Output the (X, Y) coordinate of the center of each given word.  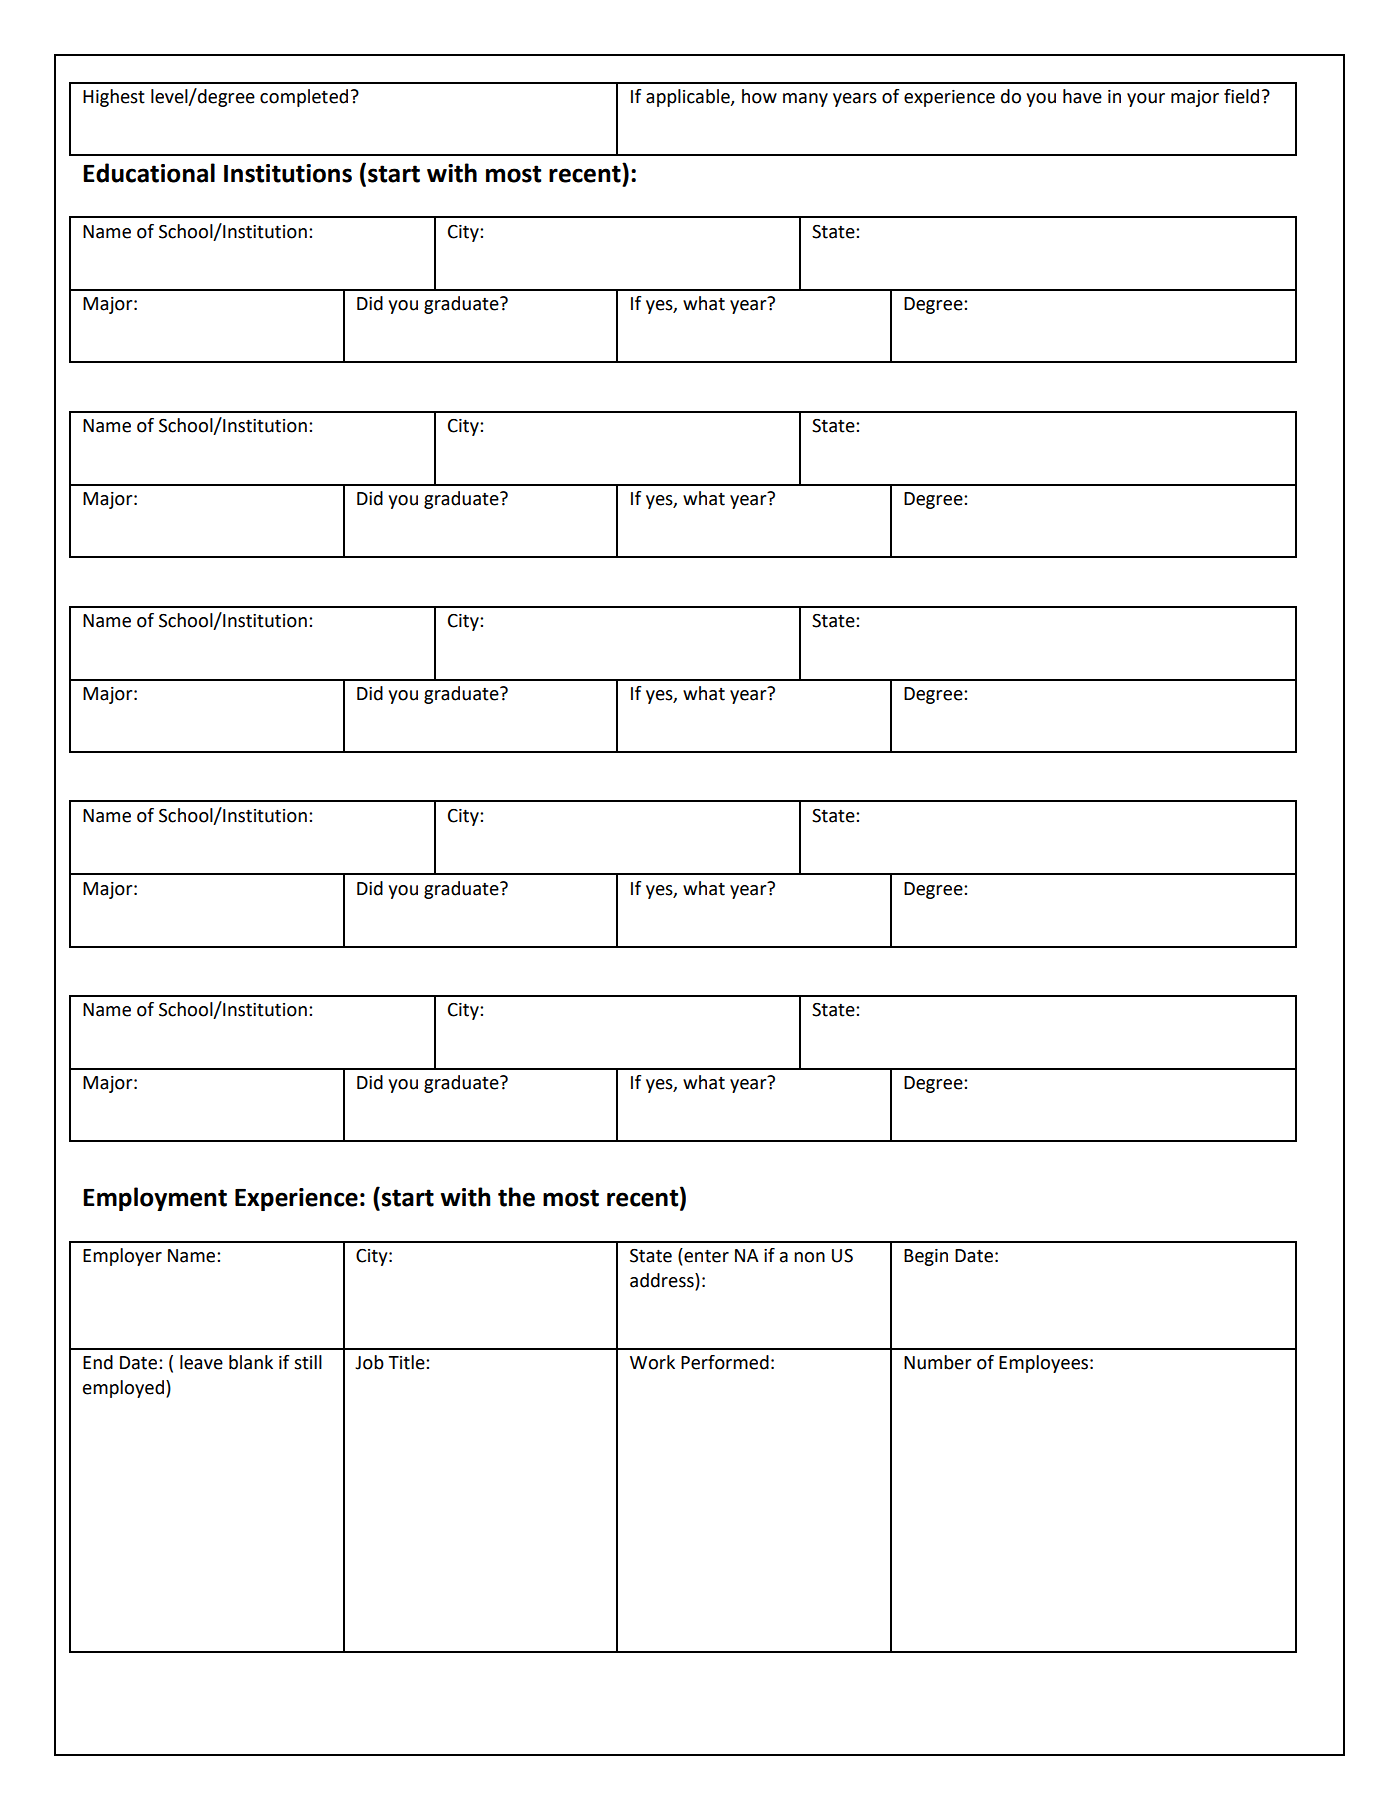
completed (304, 98)
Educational (149, 173)
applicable (689, 98)
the (516, 1197)
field (1241, 96)
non (809, 1257)
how (759, 96)
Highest (114, 98)
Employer (122, 1257)
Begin (926, 1257)
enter (705, 1255)
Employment (155, 1199)
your (1146, 100)
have (1082, 96)
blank (251, 1362)
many (805, 100)
